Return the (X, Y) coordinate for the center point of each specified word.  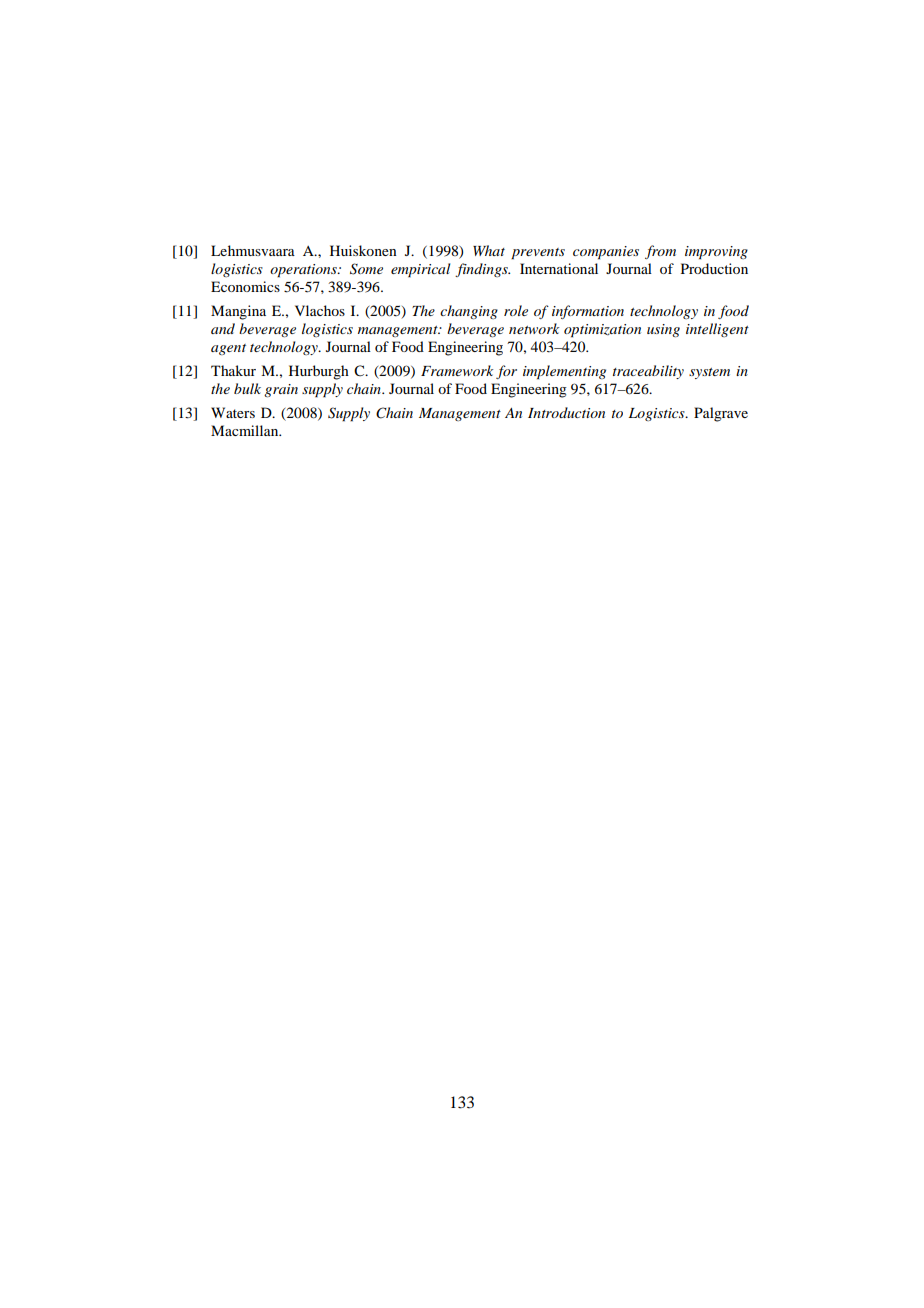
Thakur (233, 370)
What (489, 250)
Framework (457, 370)
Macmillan (246, 430)
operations (304, 271)
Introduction (566, 412)
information (588, 312)
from (660, 252)
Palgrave (721, 414)
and (223, 328)
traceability (648, 372)
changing (469, 312)
